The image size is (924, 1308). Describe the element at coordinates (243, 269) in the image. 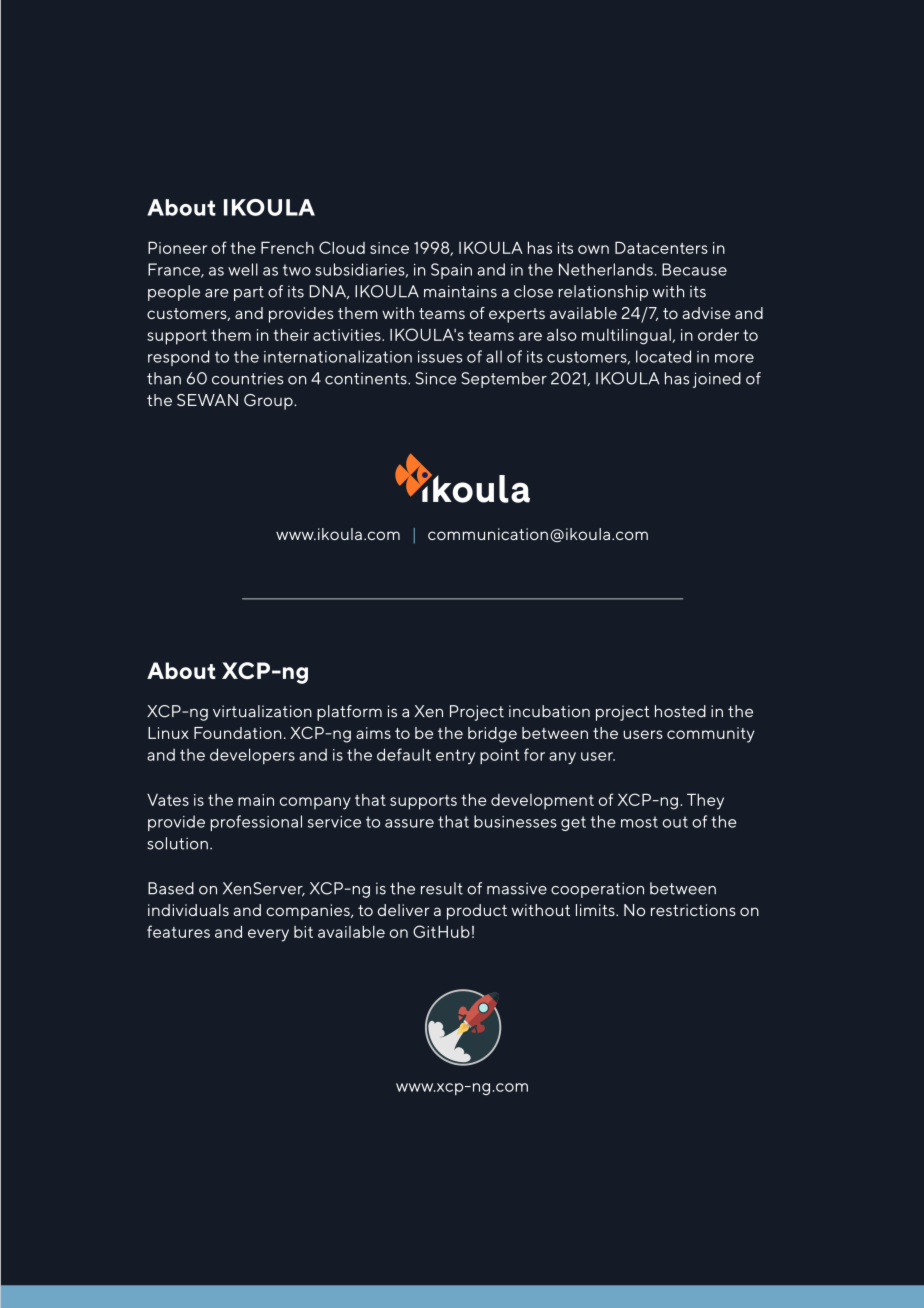

I see `well` at that location.
